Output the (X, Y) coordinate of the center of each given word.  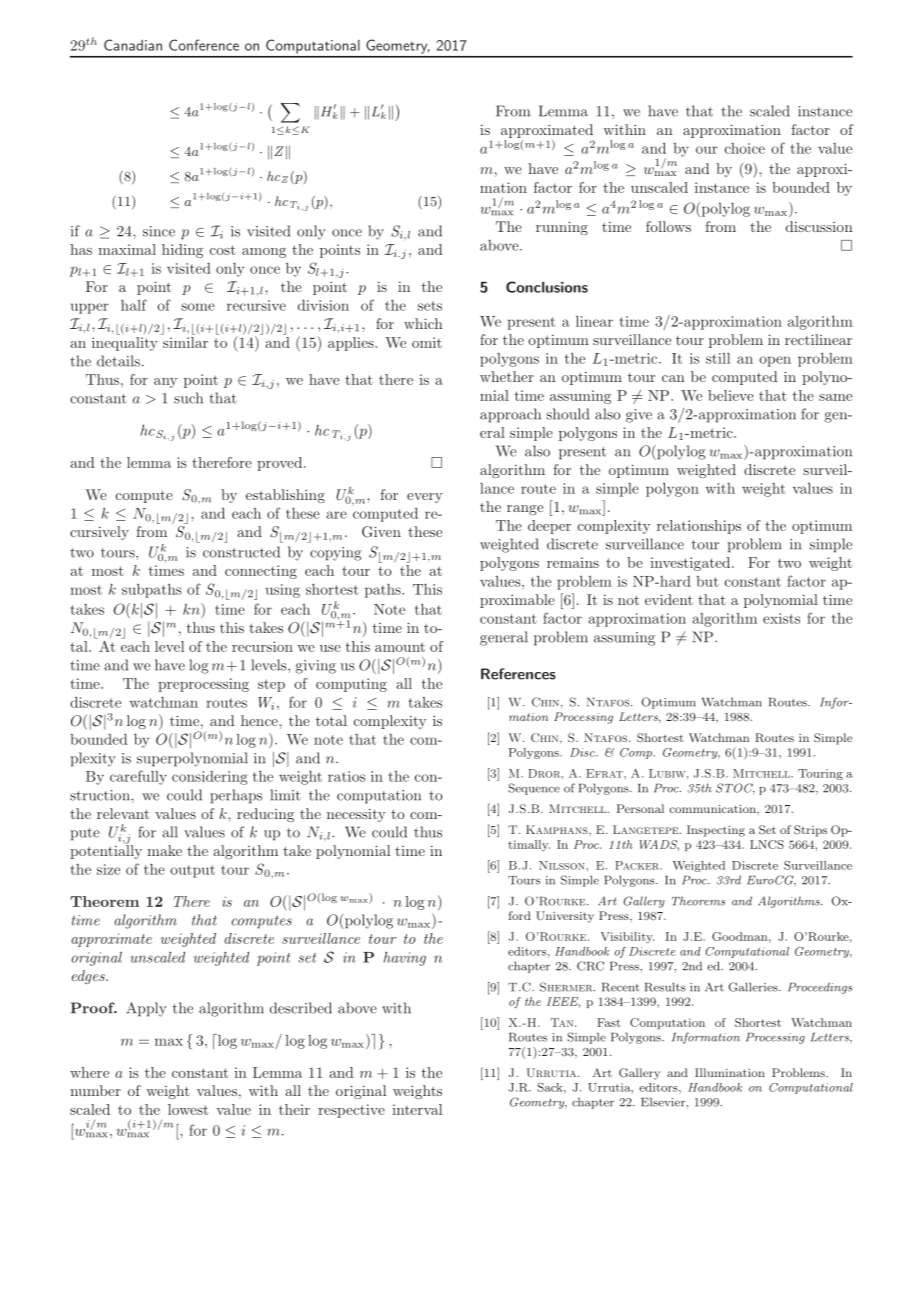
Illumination (730, 1072)
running (562, 228)
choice (745, 148)
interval (417, 1109)
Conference (204, 45)
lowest (188, 1109)
